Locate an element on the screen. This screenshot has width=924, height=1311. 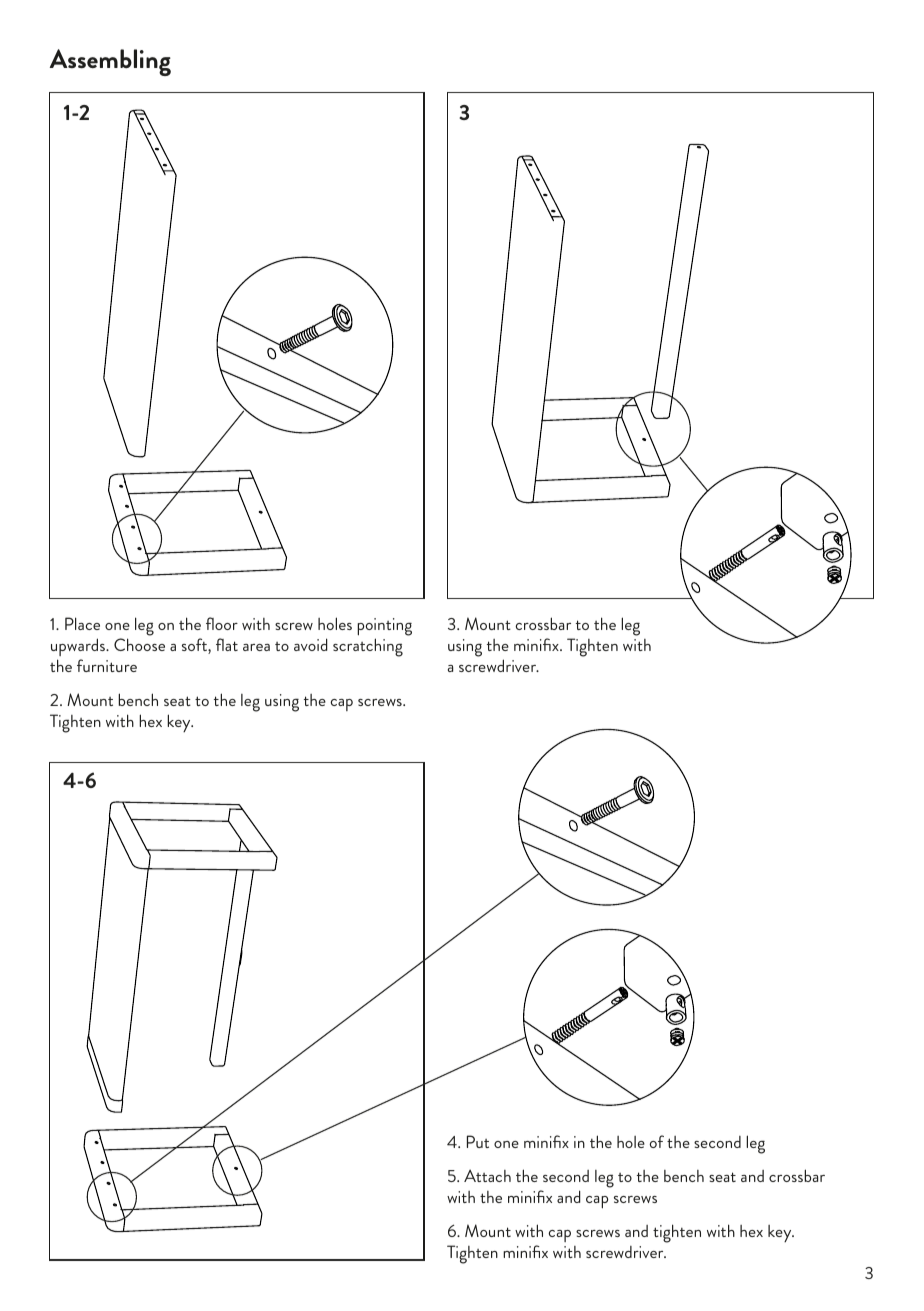
pointing is located at coordinates (384, 627).
